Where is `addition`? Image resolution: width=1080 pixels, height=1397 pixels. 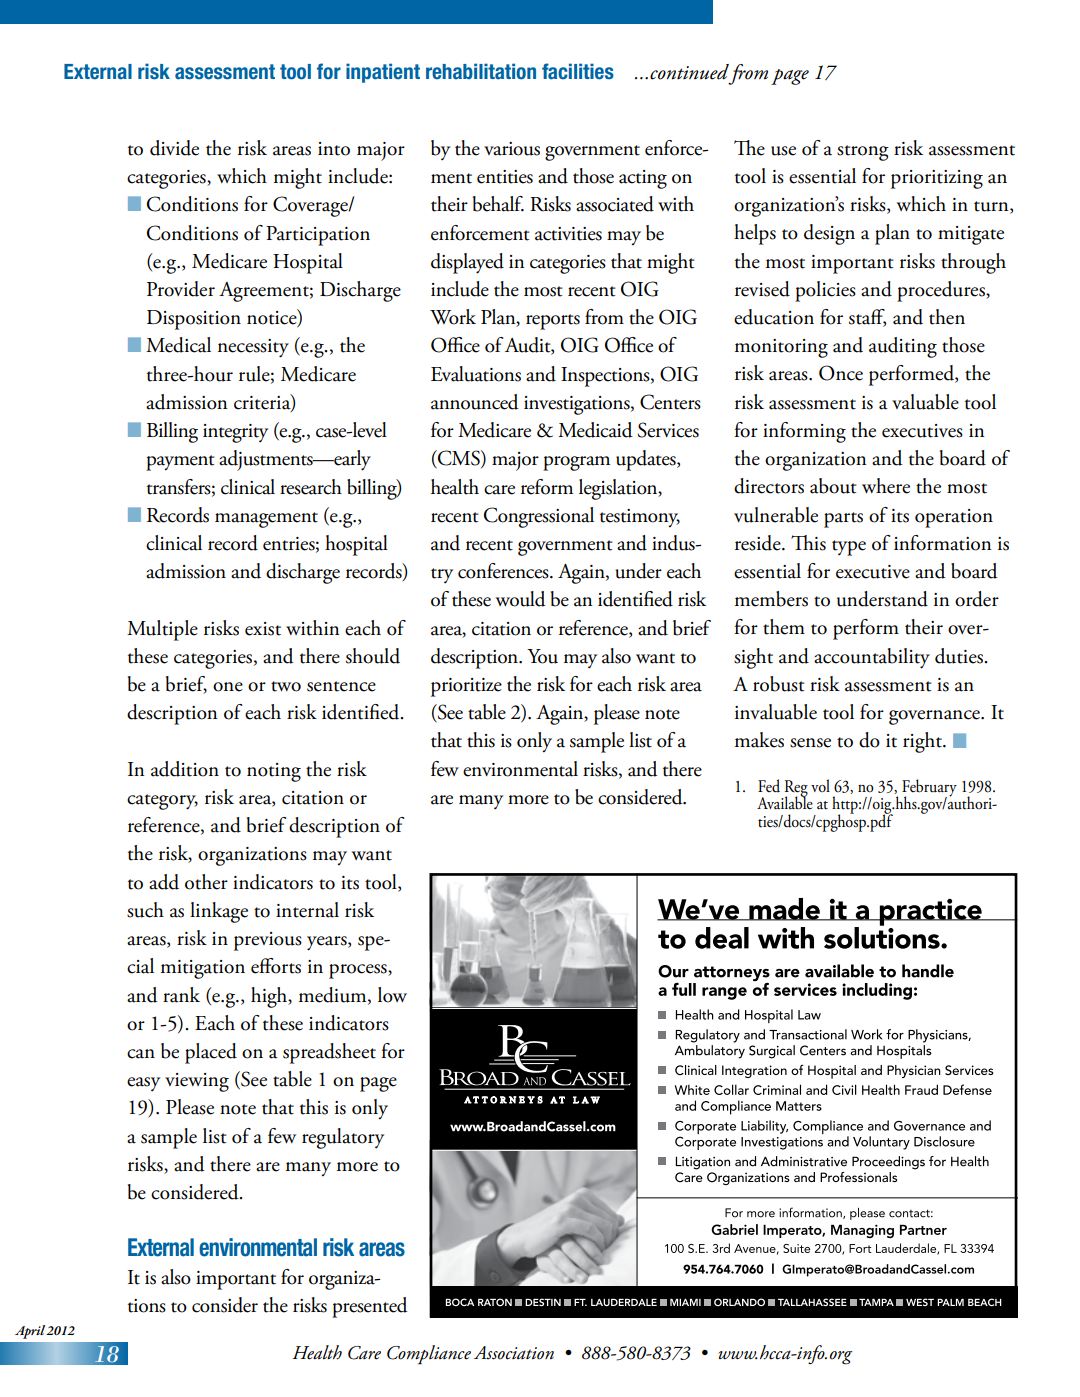
addition is located at coordinates (185, 769).
